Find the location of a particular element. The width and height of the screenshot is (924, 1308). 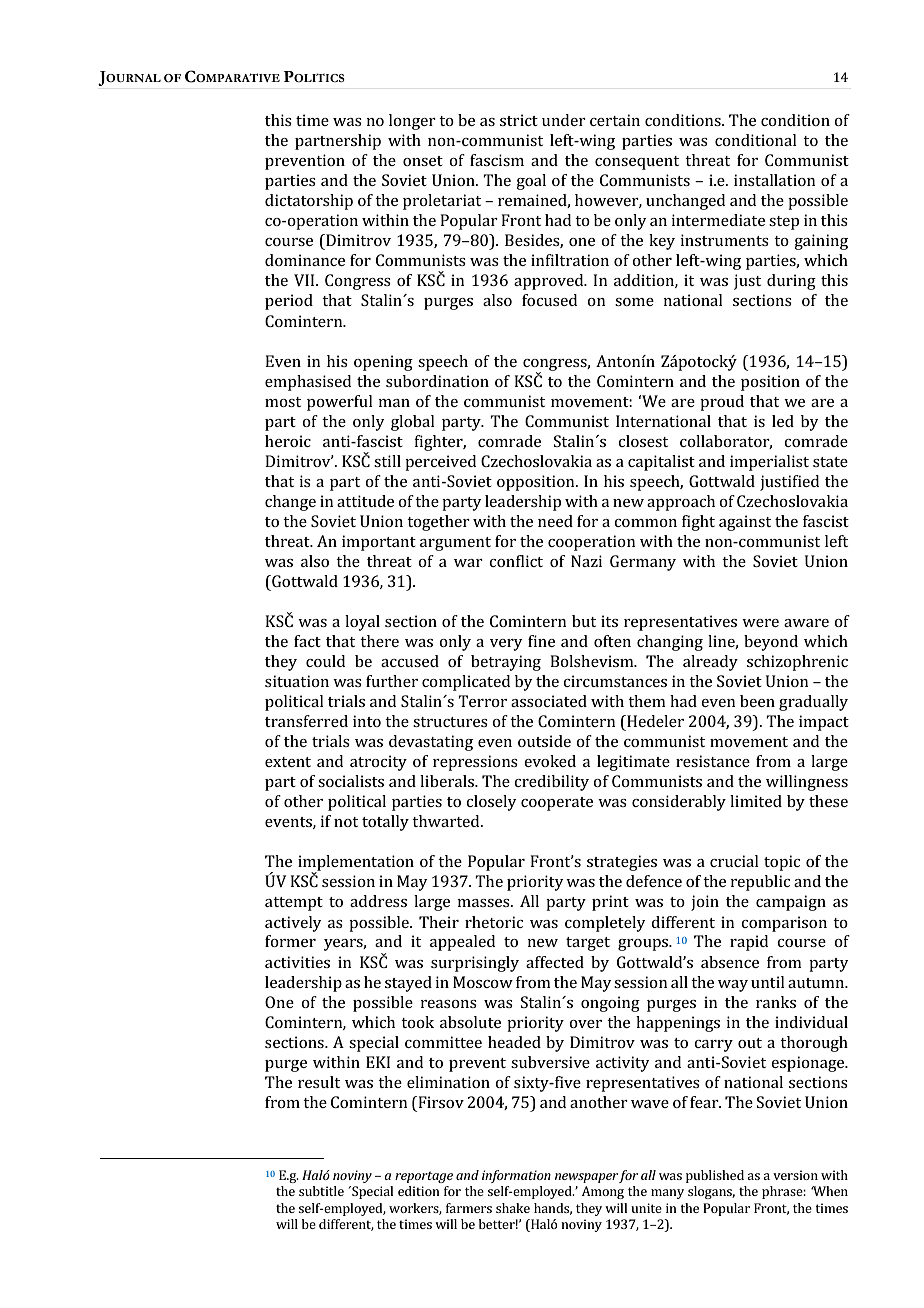

dictatorship is located at coordinates (309, 202).
